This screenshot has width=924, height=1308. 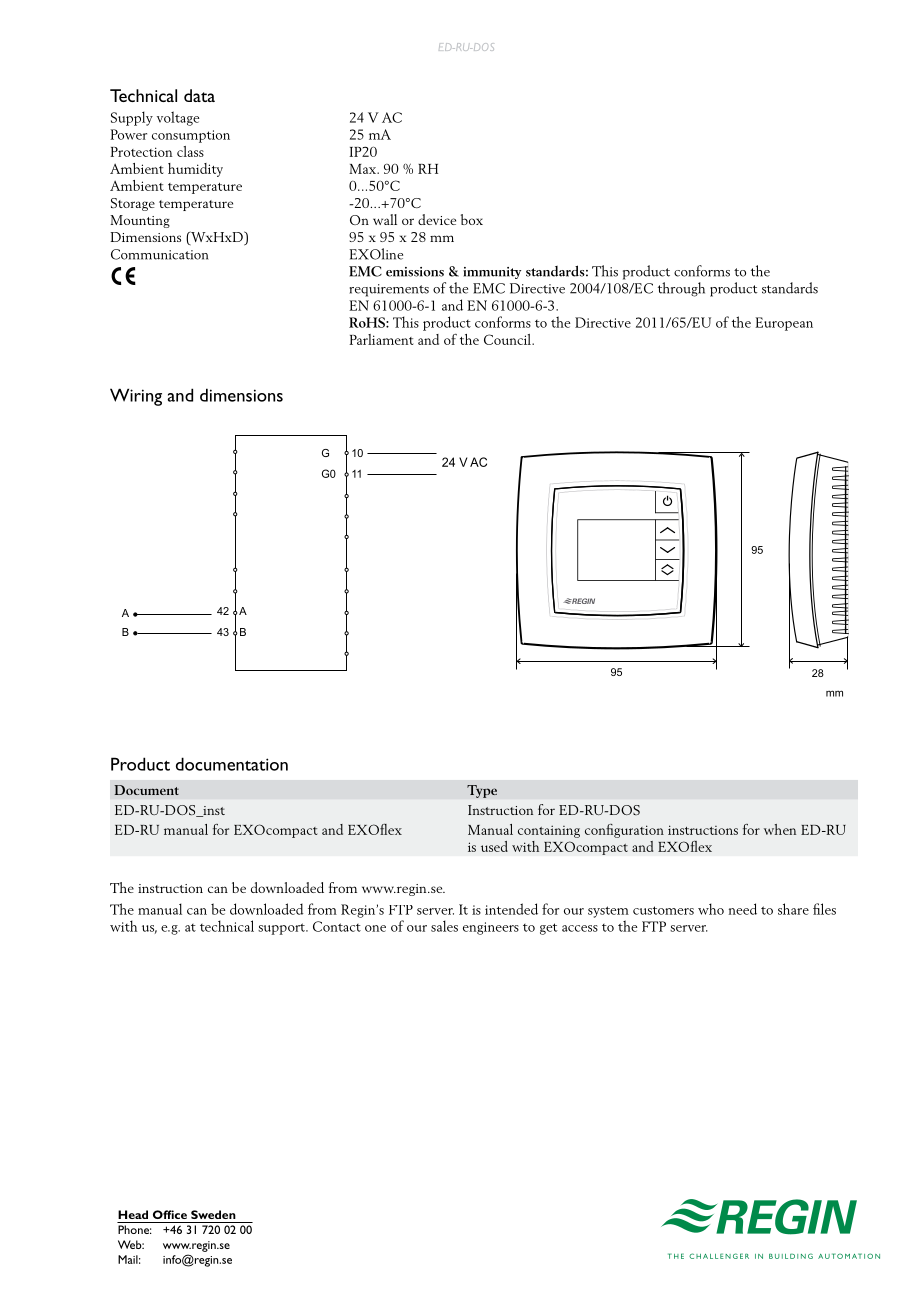 I want to click on box, so click(x=472, y=219).
